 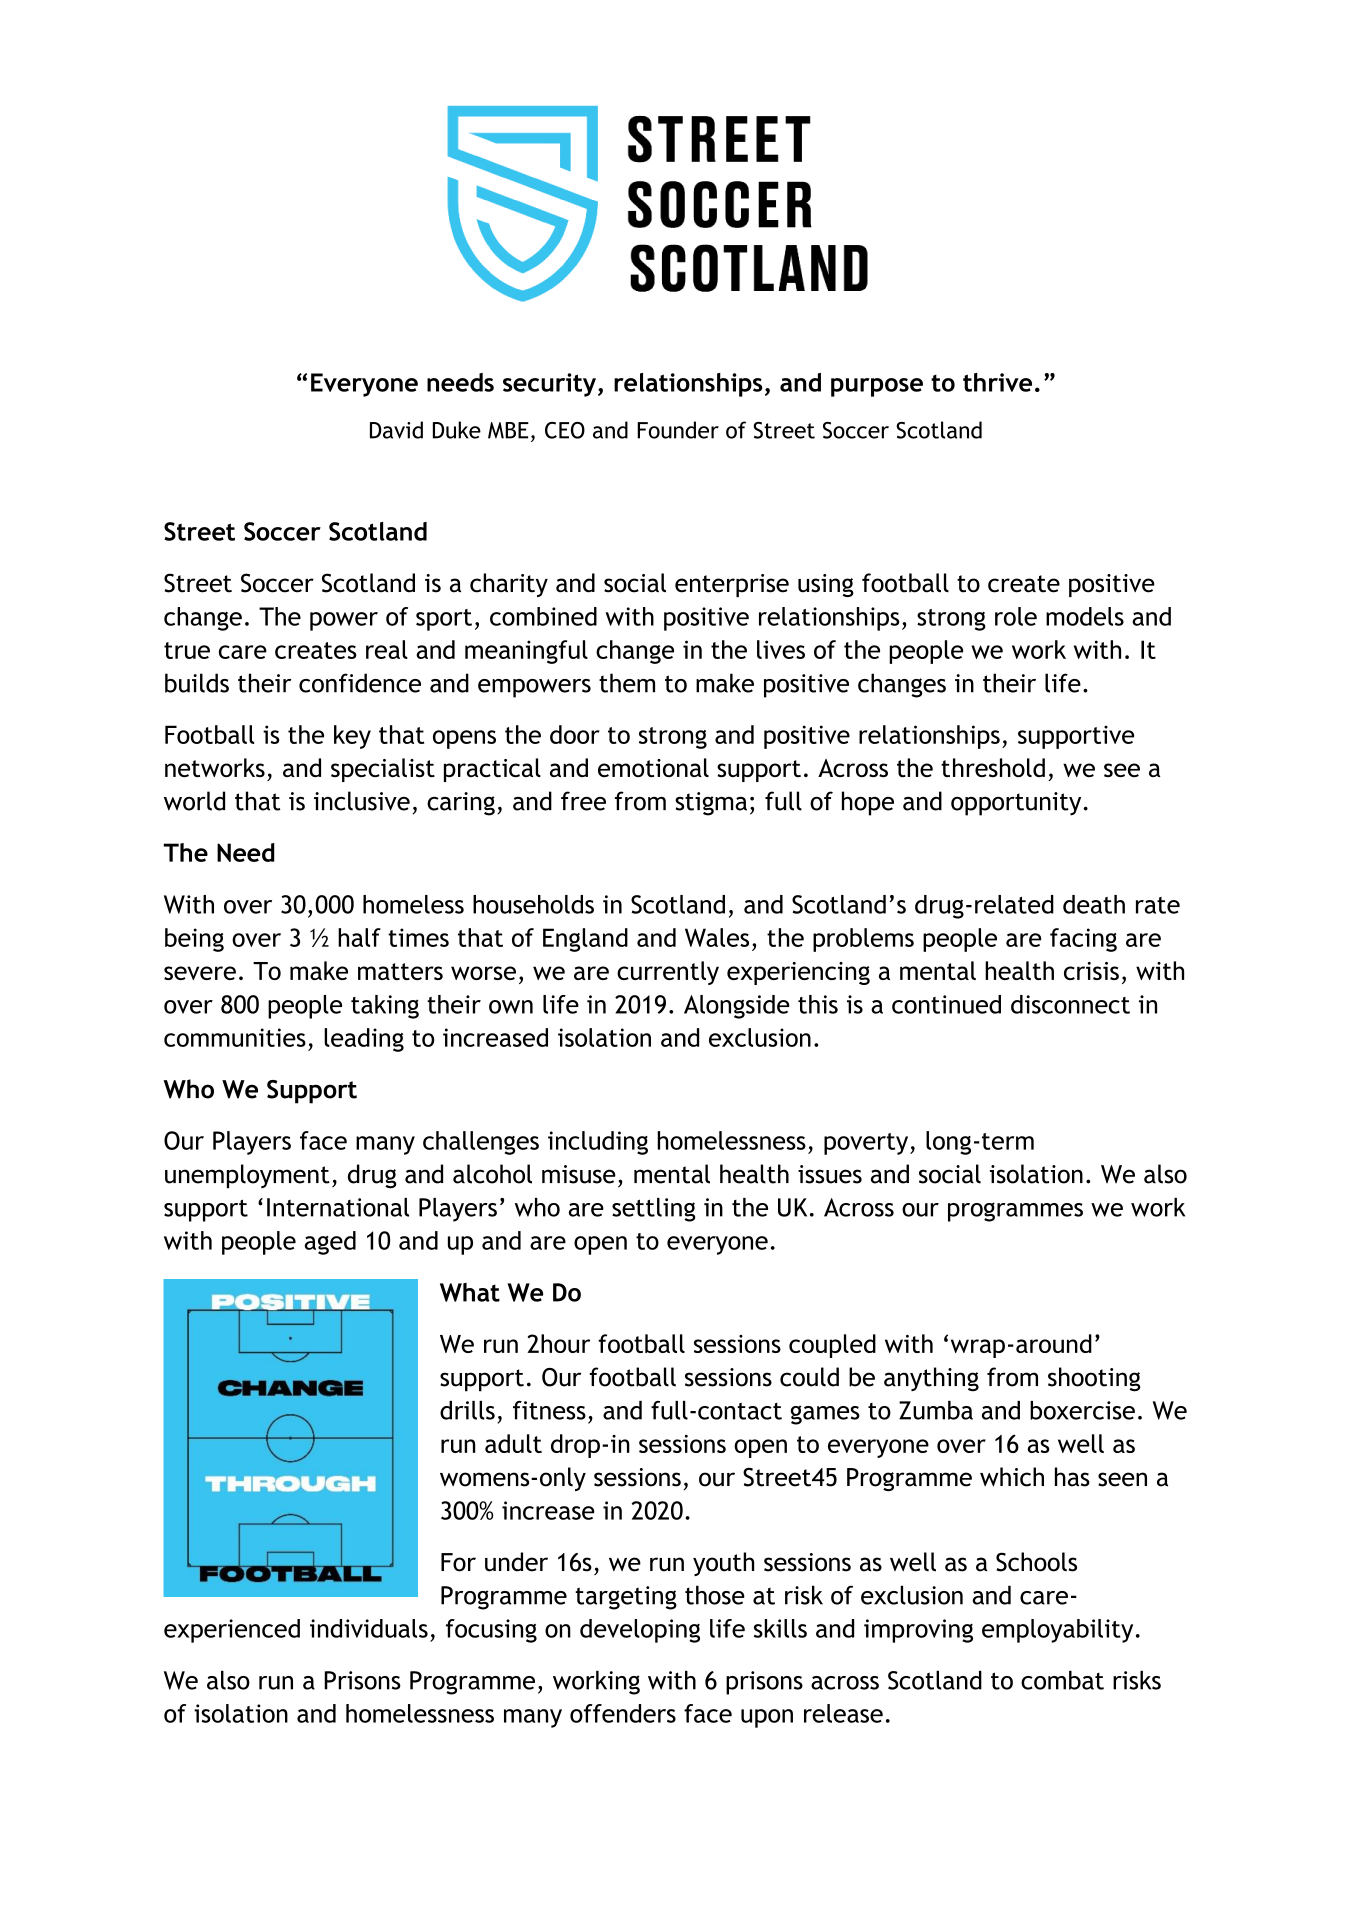 What do you see at coordinates (997, 382) in the page?
I see `thrive` at bounding box center [997, 382].
